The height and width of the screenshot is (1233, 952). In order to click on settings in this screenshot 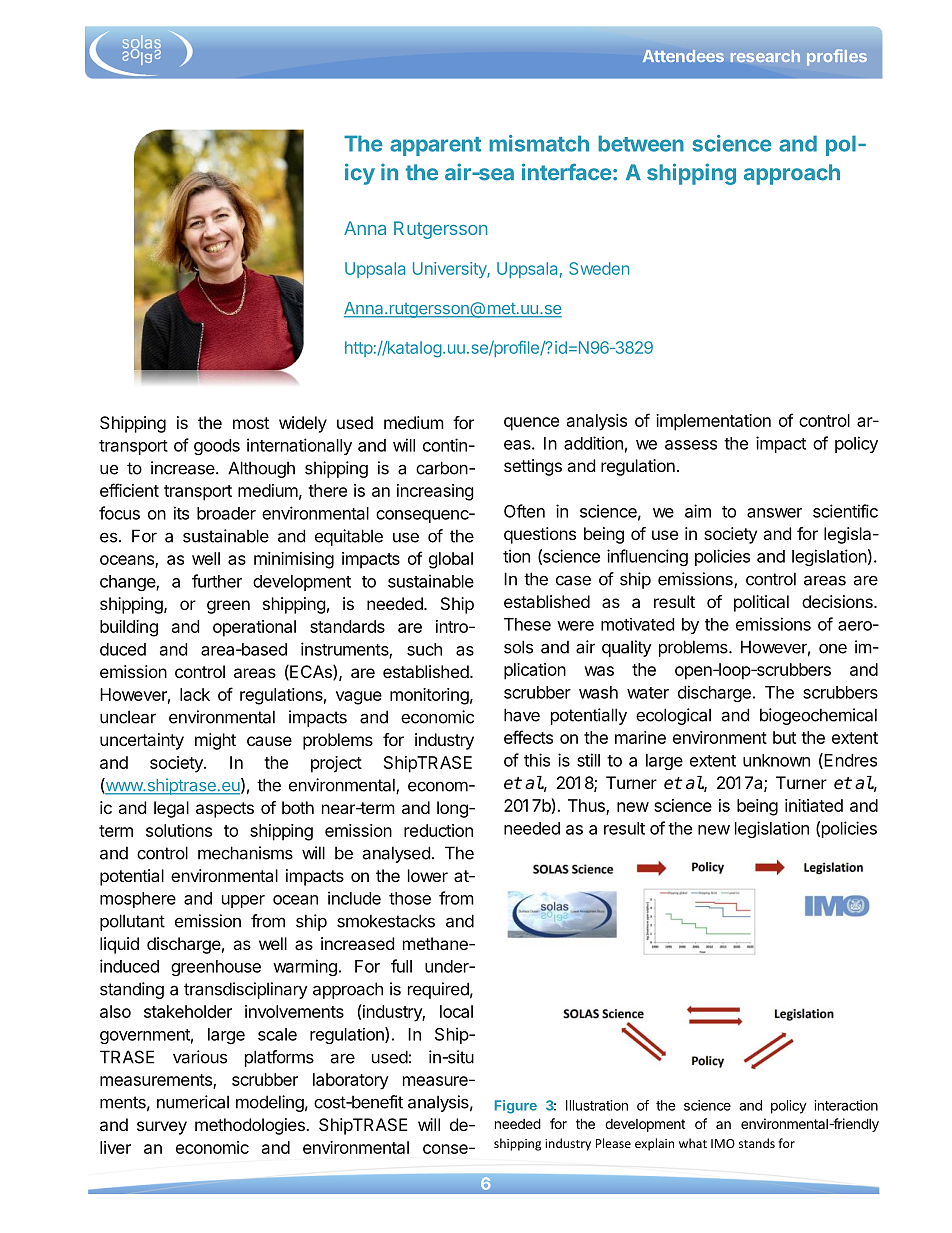, I will do `click(533, 467)`.
